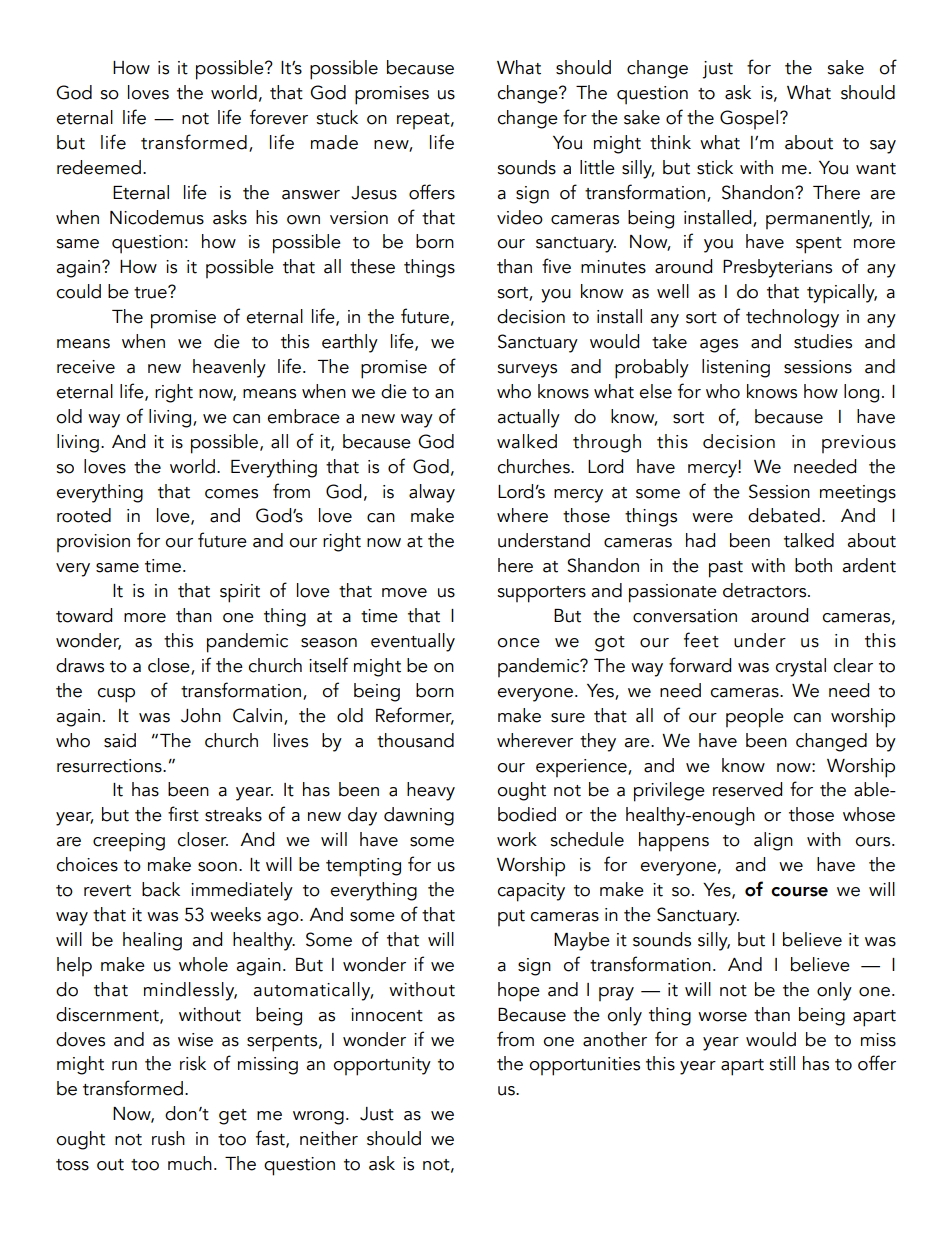 The image size is (952, 1233). What do you see at coordinates (511, 918) in the screenshot?
I see `put` at bounding box center [511, 918].
